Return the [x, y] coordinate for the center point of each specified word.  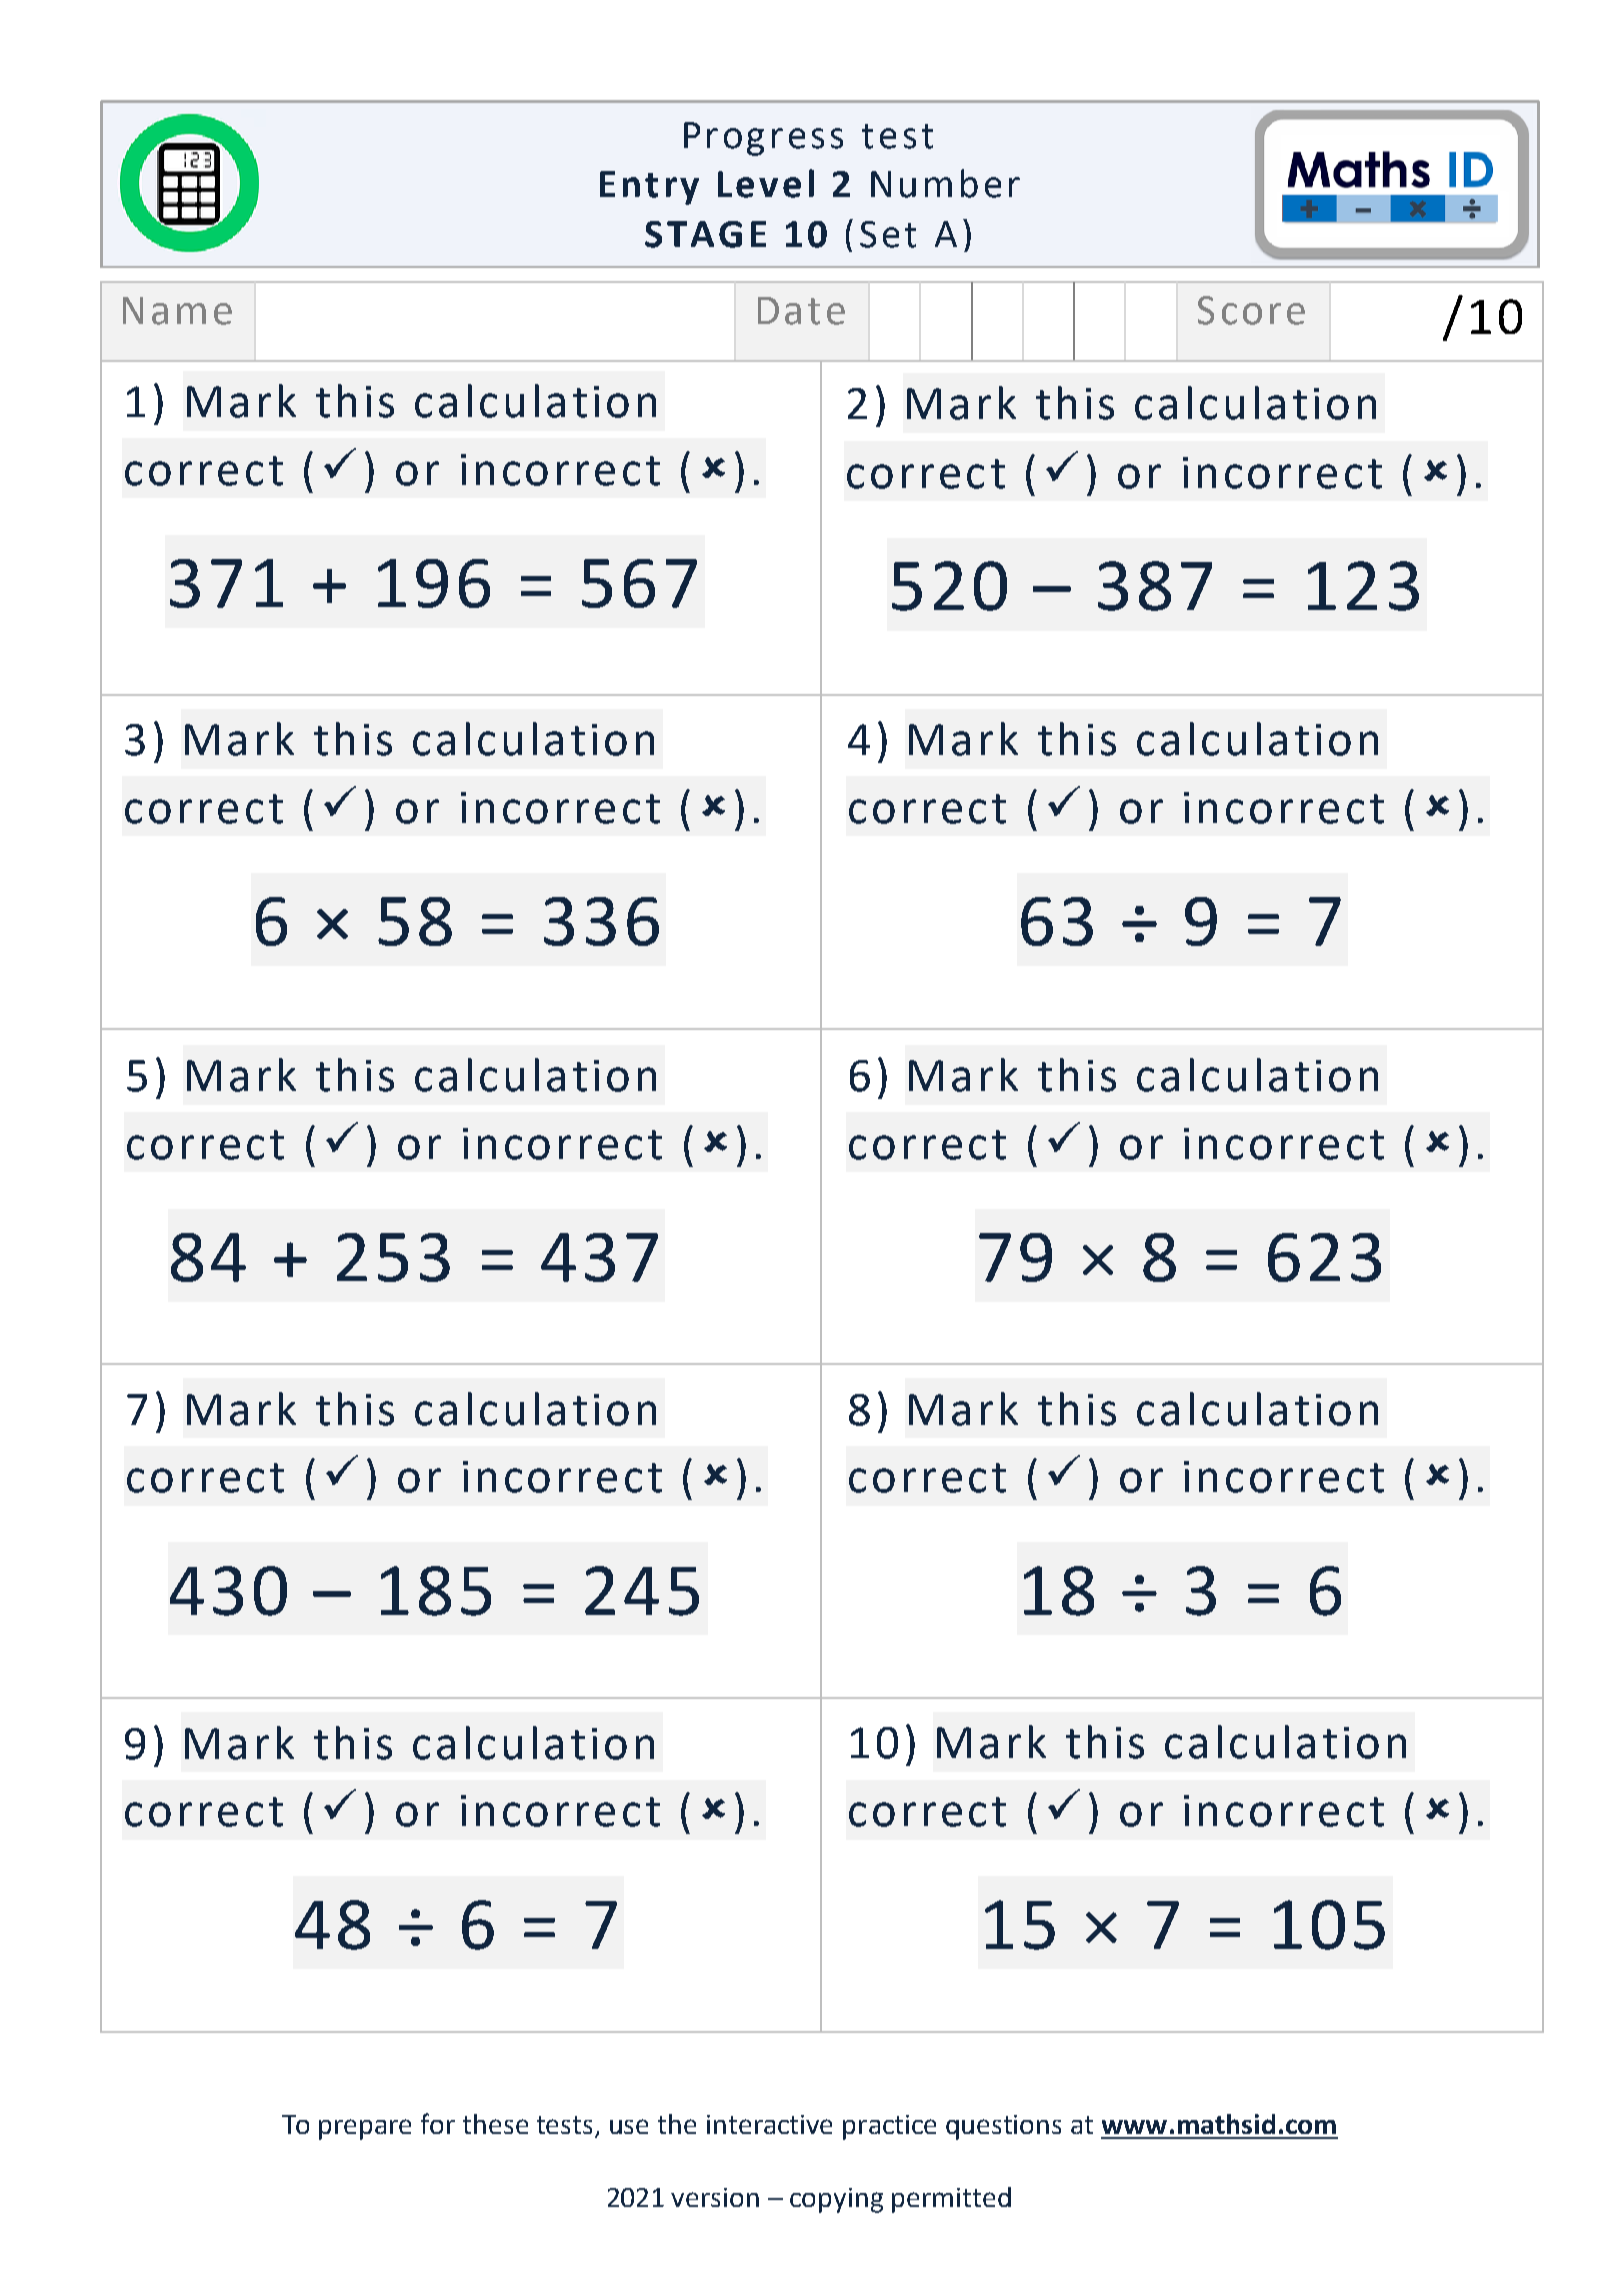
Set [888, 234]
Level [766, 183]
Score [1251, 310]
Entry [649, 188]
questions [1003, 2127]
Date [801, 311]
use [629, 2126]
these [495, 2124]
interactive [769, 2124]
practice [889, 2127]
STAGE [705, 234]
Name [177, 311]
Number [945, 183]
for [438, 2123]
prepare [365, 2129]
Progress [763, 139]
